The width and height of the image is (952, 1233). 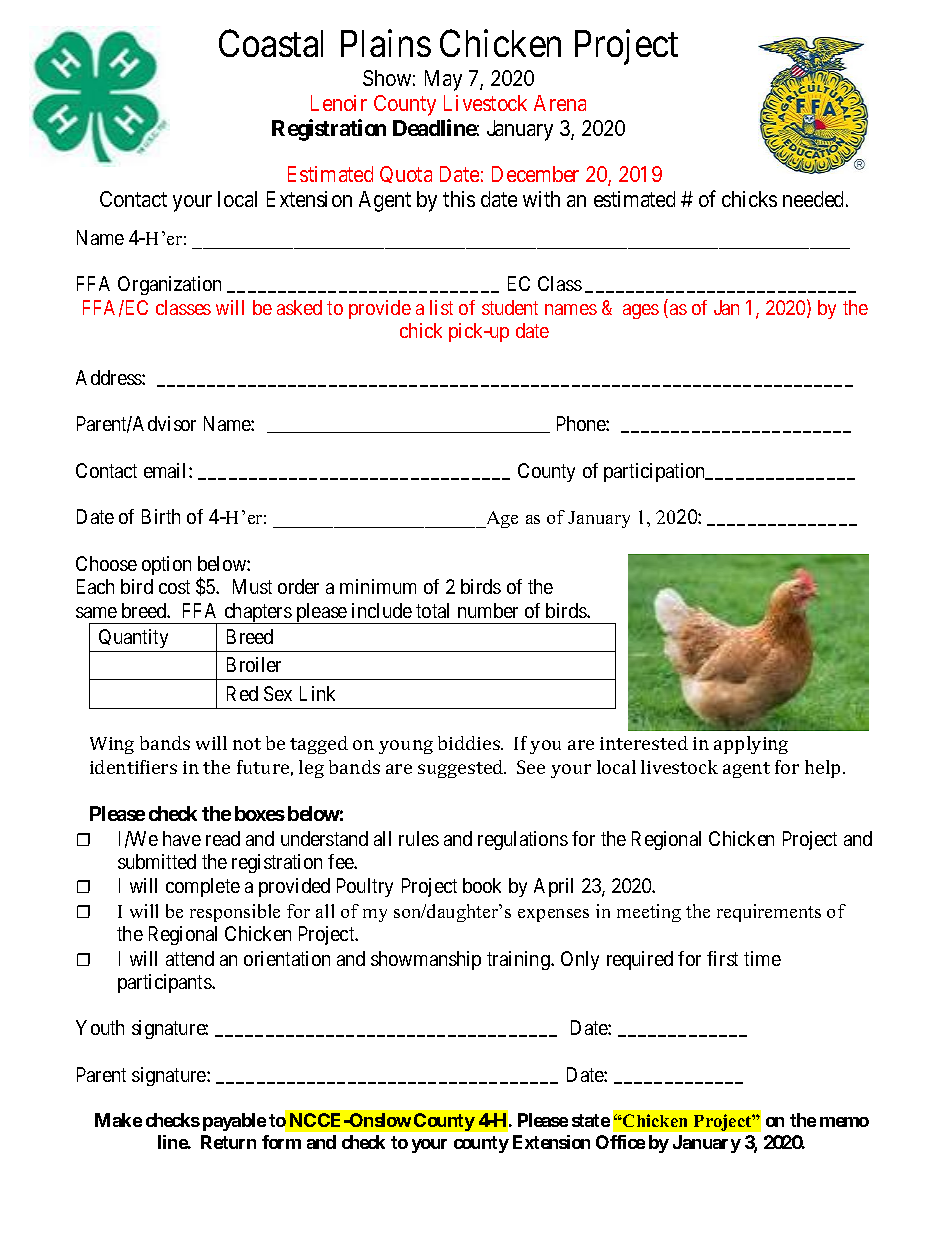 I want to click on book, so click(x=482, y=885).
